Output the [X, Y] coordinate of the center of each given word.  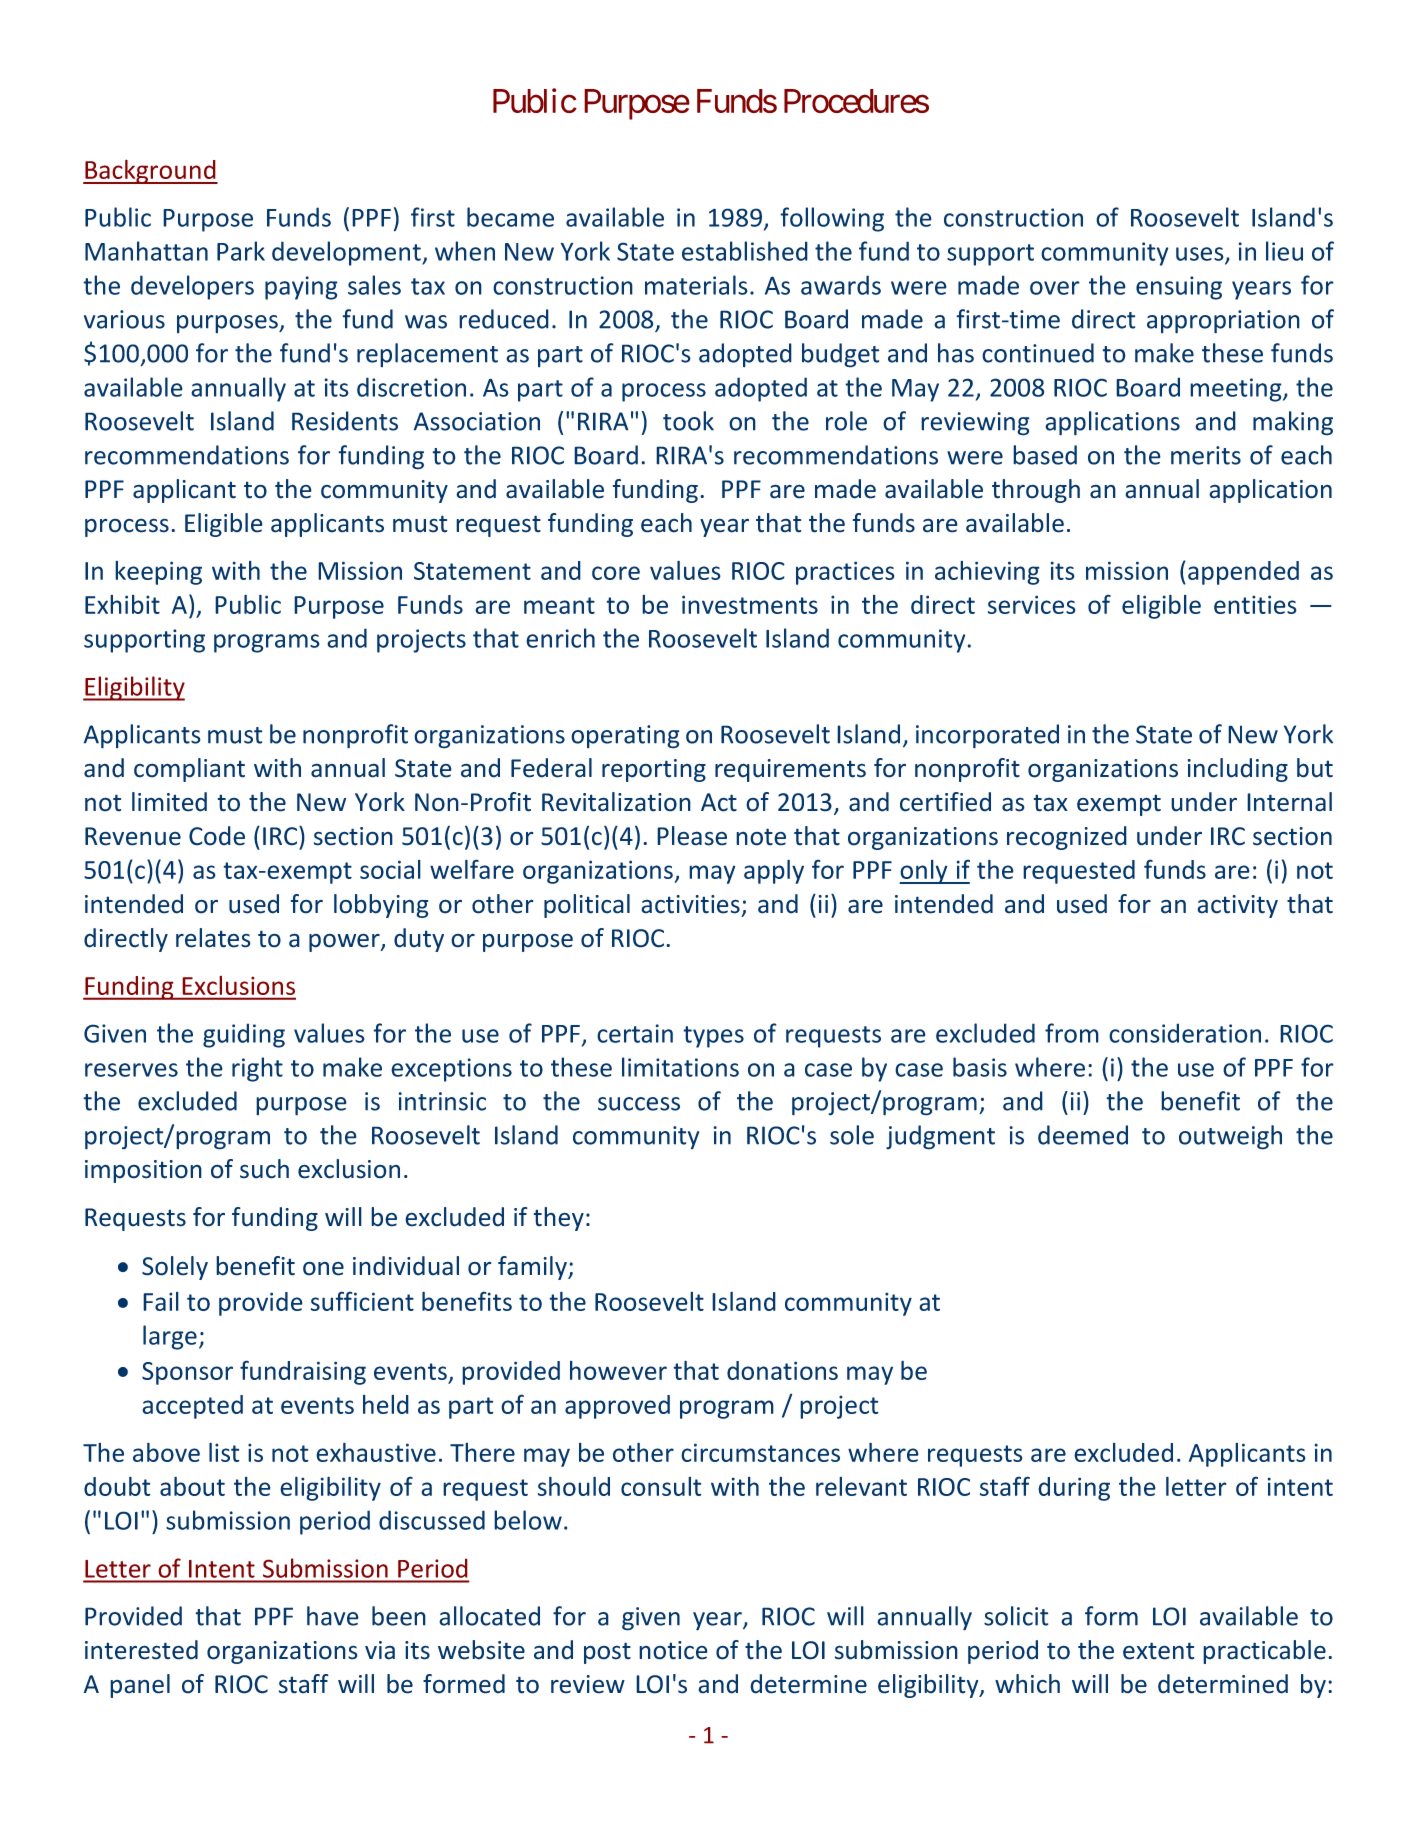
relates [213, 938]
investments [750, 604]
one [323, 1268]
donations [782, 1370]
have [333, 1616]
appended [1243, 573]
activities [690, 904]
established [745, 251]
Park [241, 251]
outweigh [1230, 1137]
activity [1237, 906]
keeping [158, 573]
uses [1201, 255]
